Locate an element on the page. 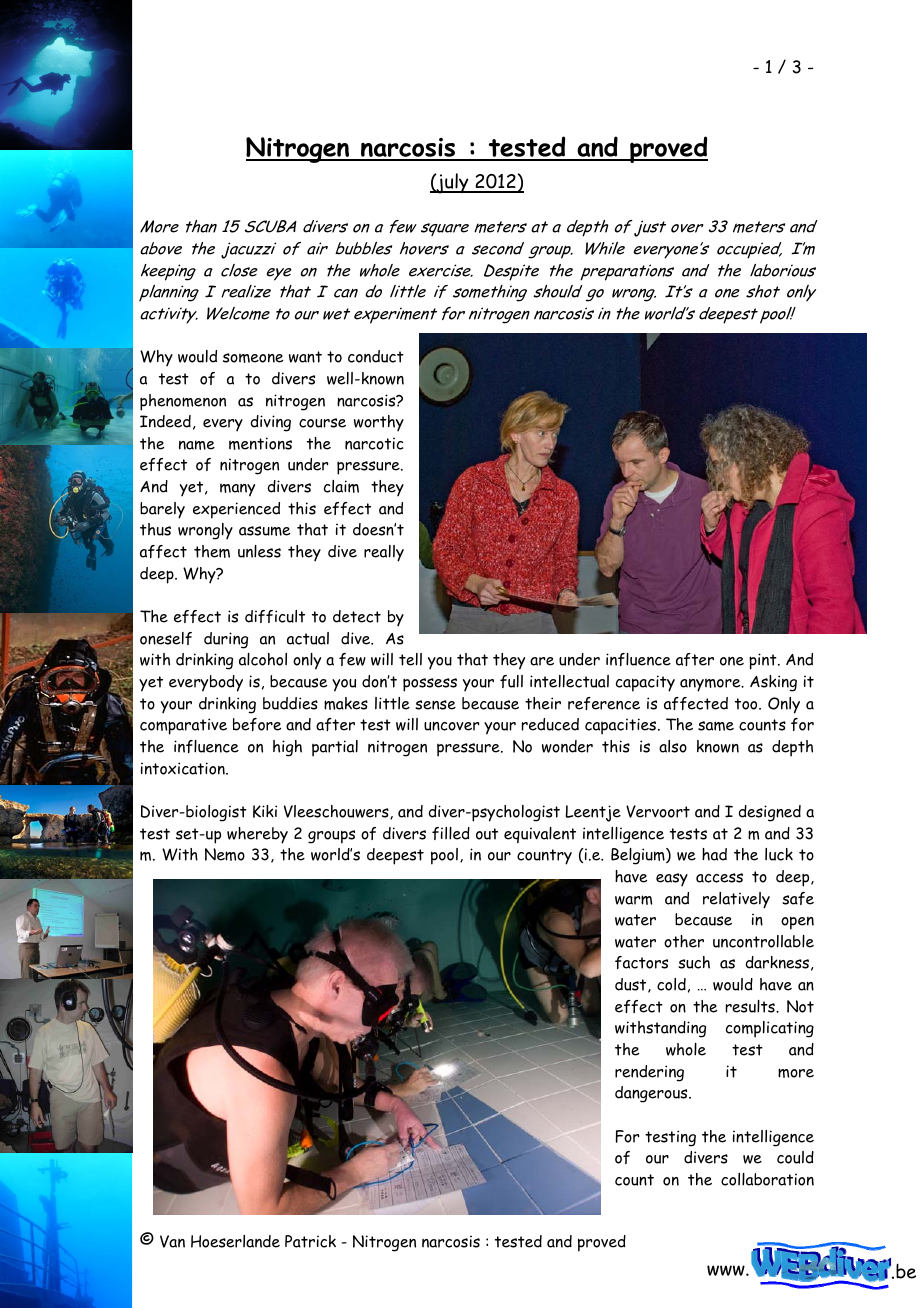 This document has height=1308, width=924. Van is located at coordinates (172, 1241).
